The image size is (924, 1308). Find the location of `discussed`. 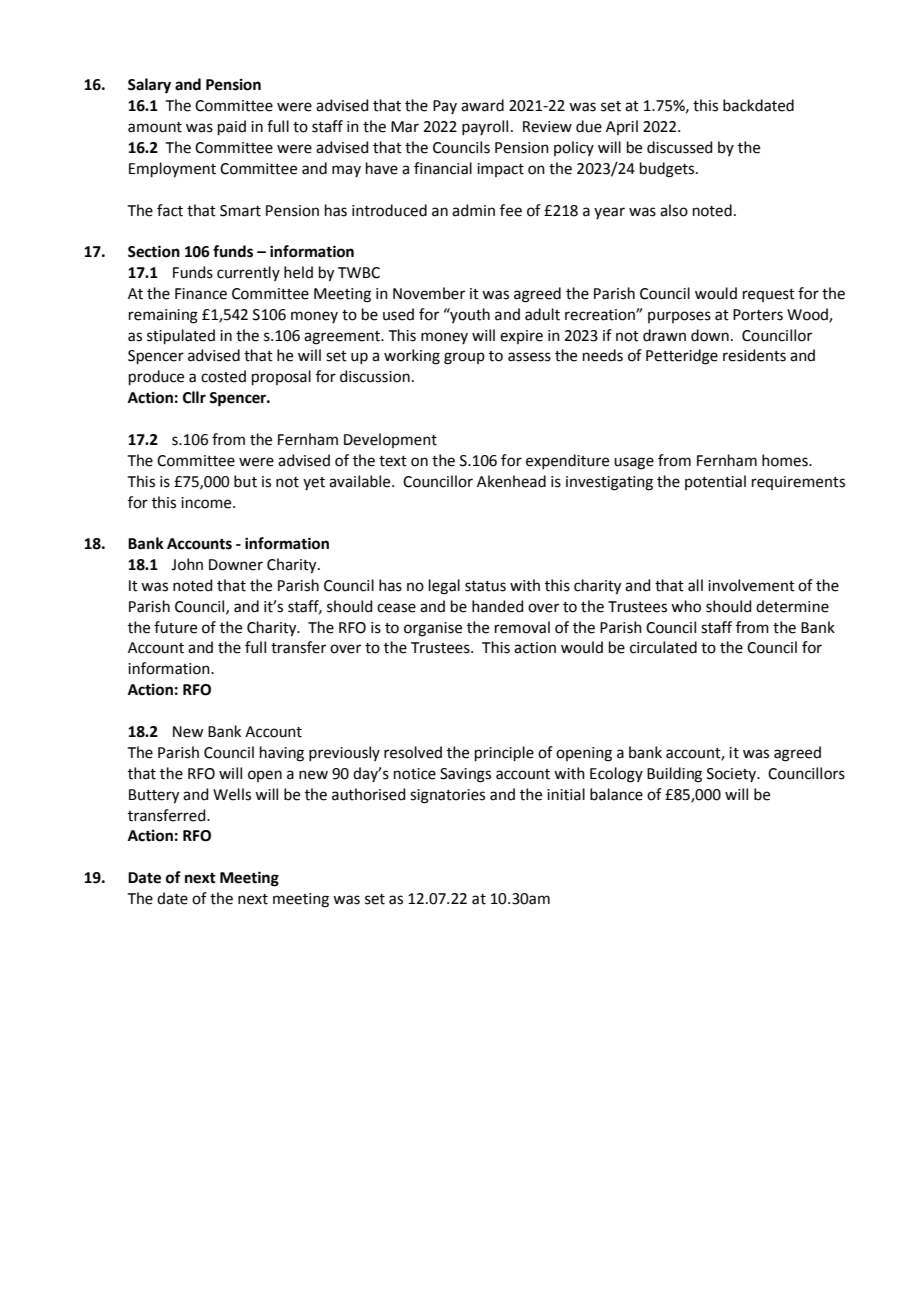

discussed is located at coordinates (680, 147).
